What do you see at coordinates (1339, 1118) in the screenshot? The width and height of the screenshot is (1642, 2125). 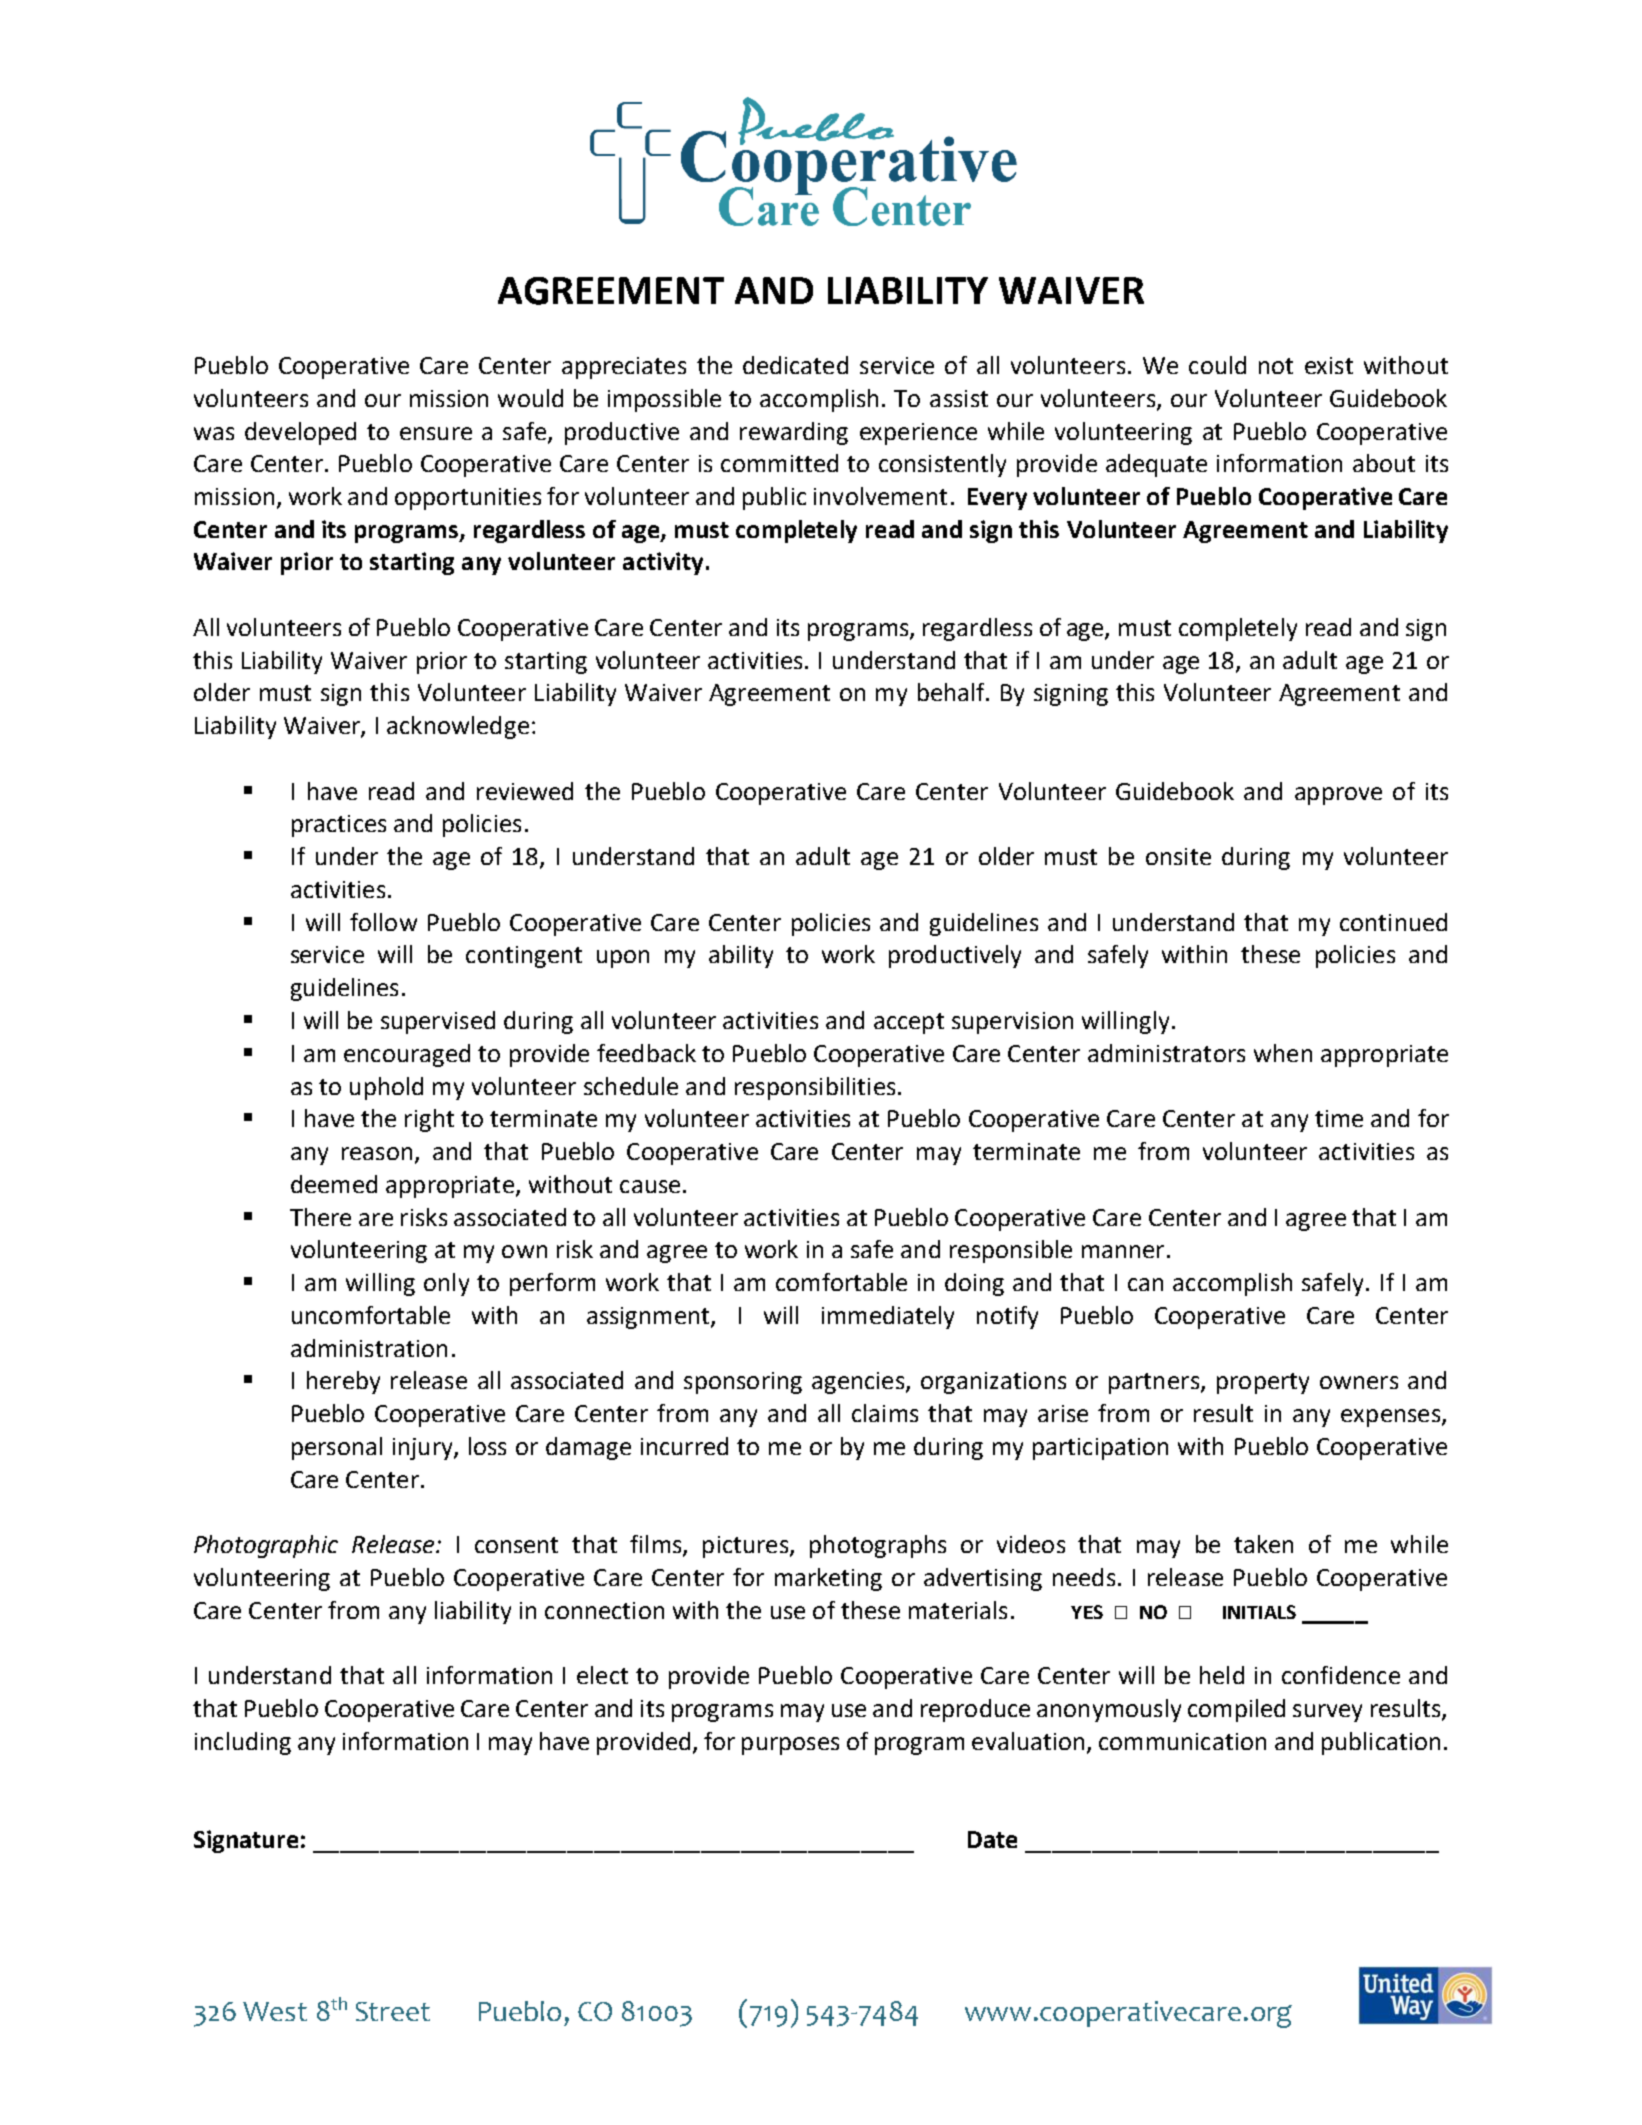 I see `time` at bounding box center [1339, 1118].
